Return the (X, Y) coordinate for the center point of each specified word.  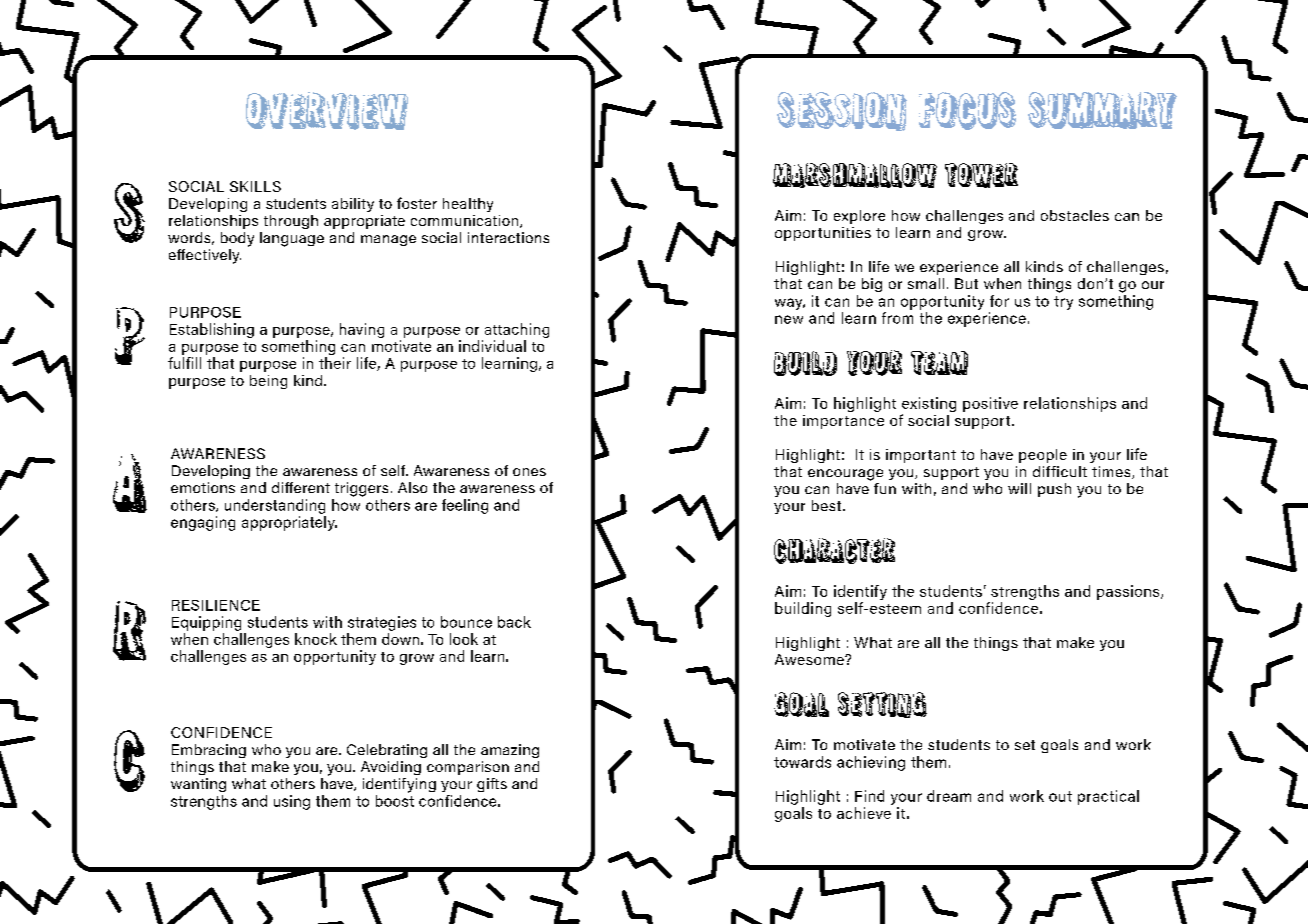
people (1043, 456)
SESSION (842, 111)
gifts (492, 785)
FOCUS (967, 111)
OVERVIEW (327, 111)
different (301, 487)
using (292, 802)
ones (529, 472)
